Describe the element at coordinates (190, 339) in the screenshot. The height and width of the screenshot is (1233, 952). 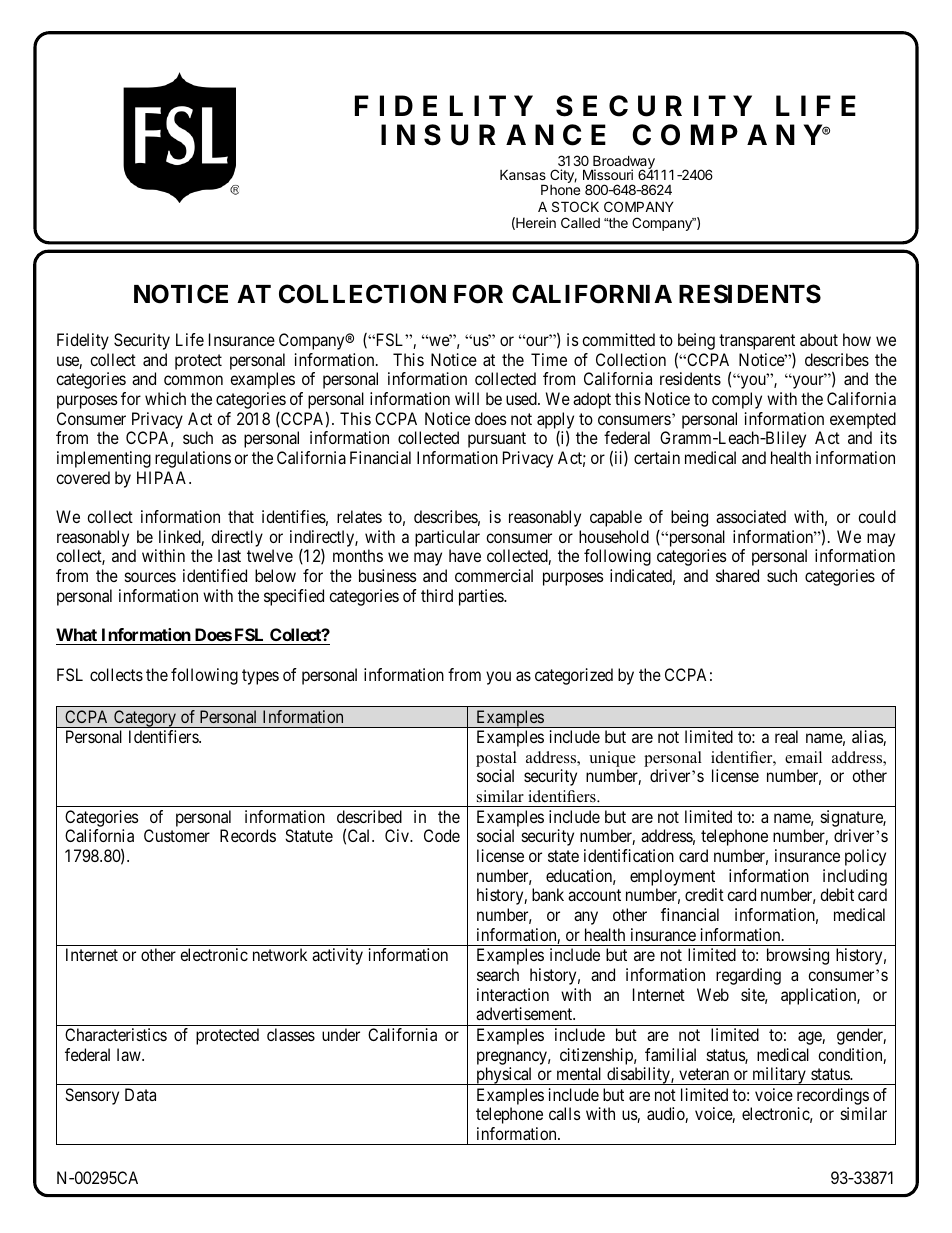
I see `Life` at that location.
